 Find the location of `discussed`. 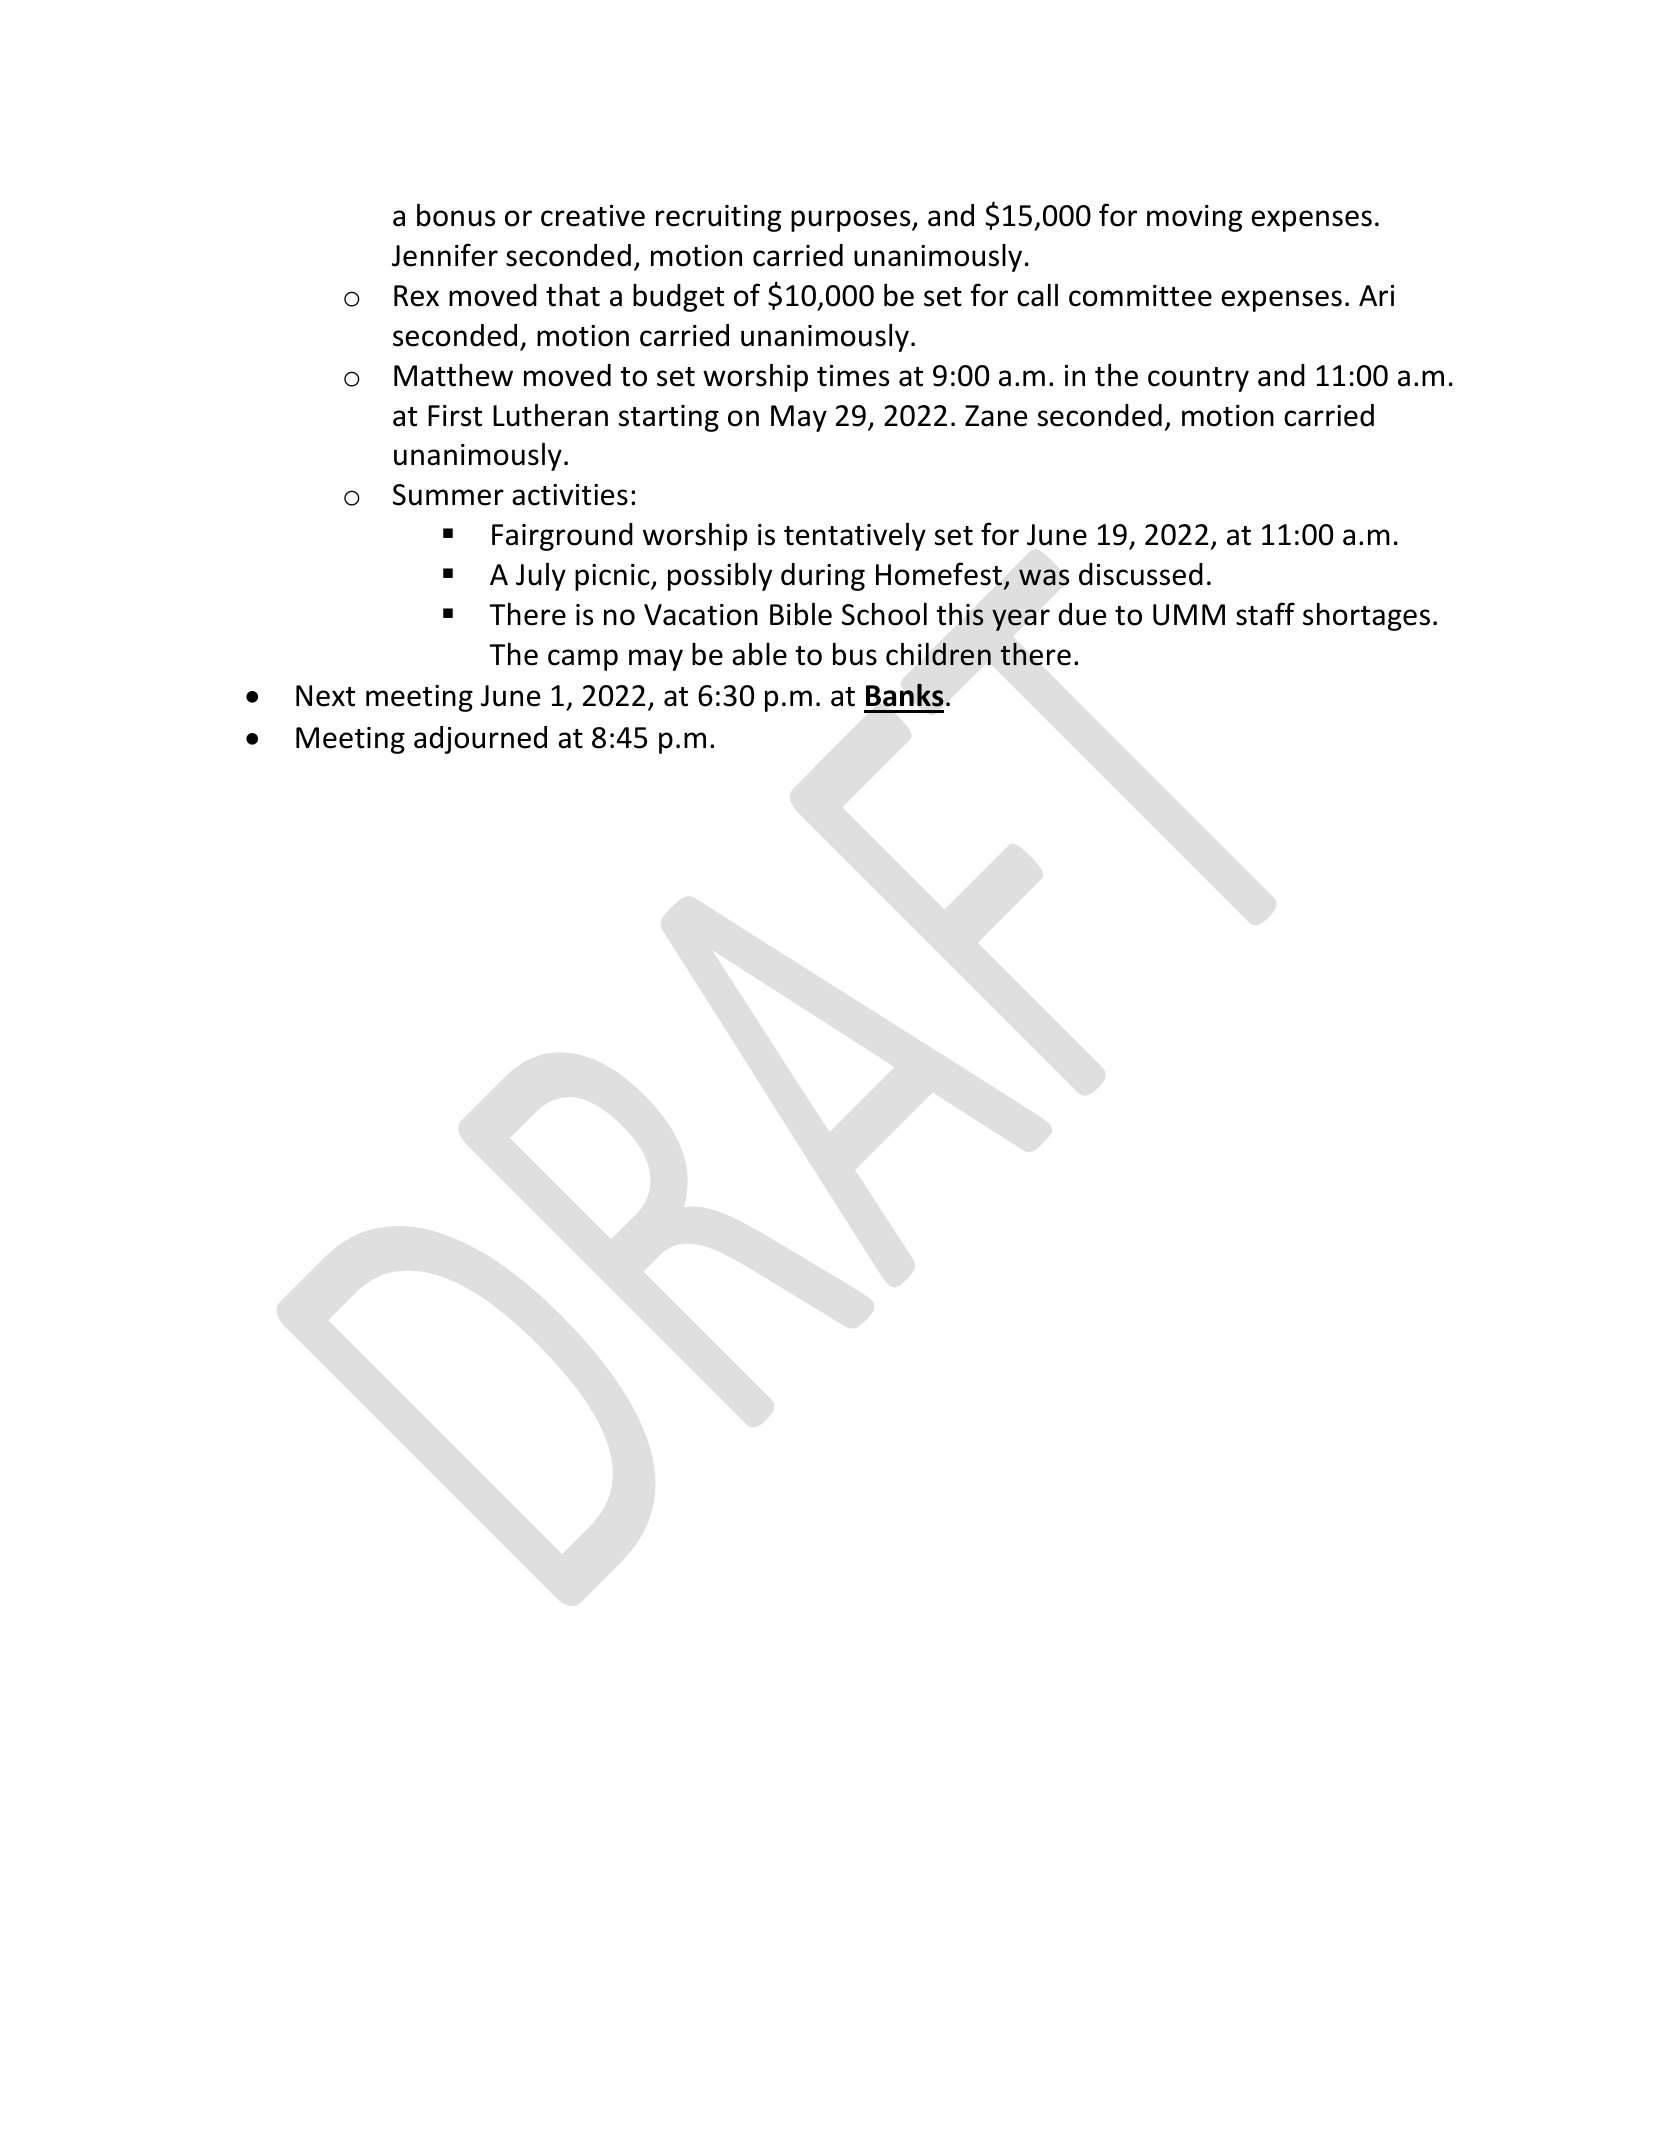

discussed is located at coordinates (1141, 574).
